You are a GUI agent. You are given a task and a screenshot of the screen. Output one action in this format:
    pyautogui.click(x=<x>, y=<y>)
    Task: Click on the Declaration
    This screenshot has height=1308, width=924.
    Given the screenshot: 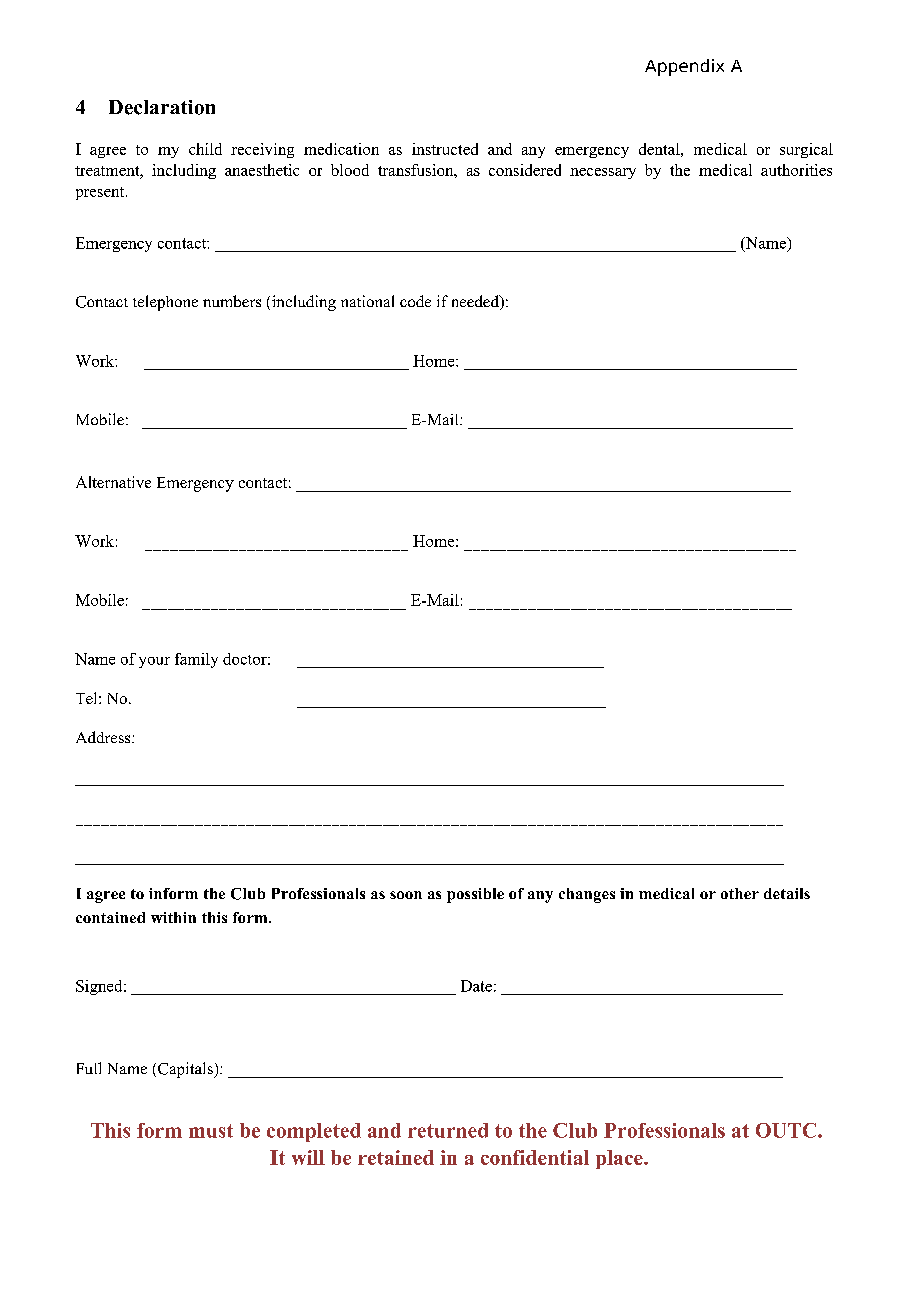 What is the action you would take?
    pyautogui.click(x=162, y=107)
